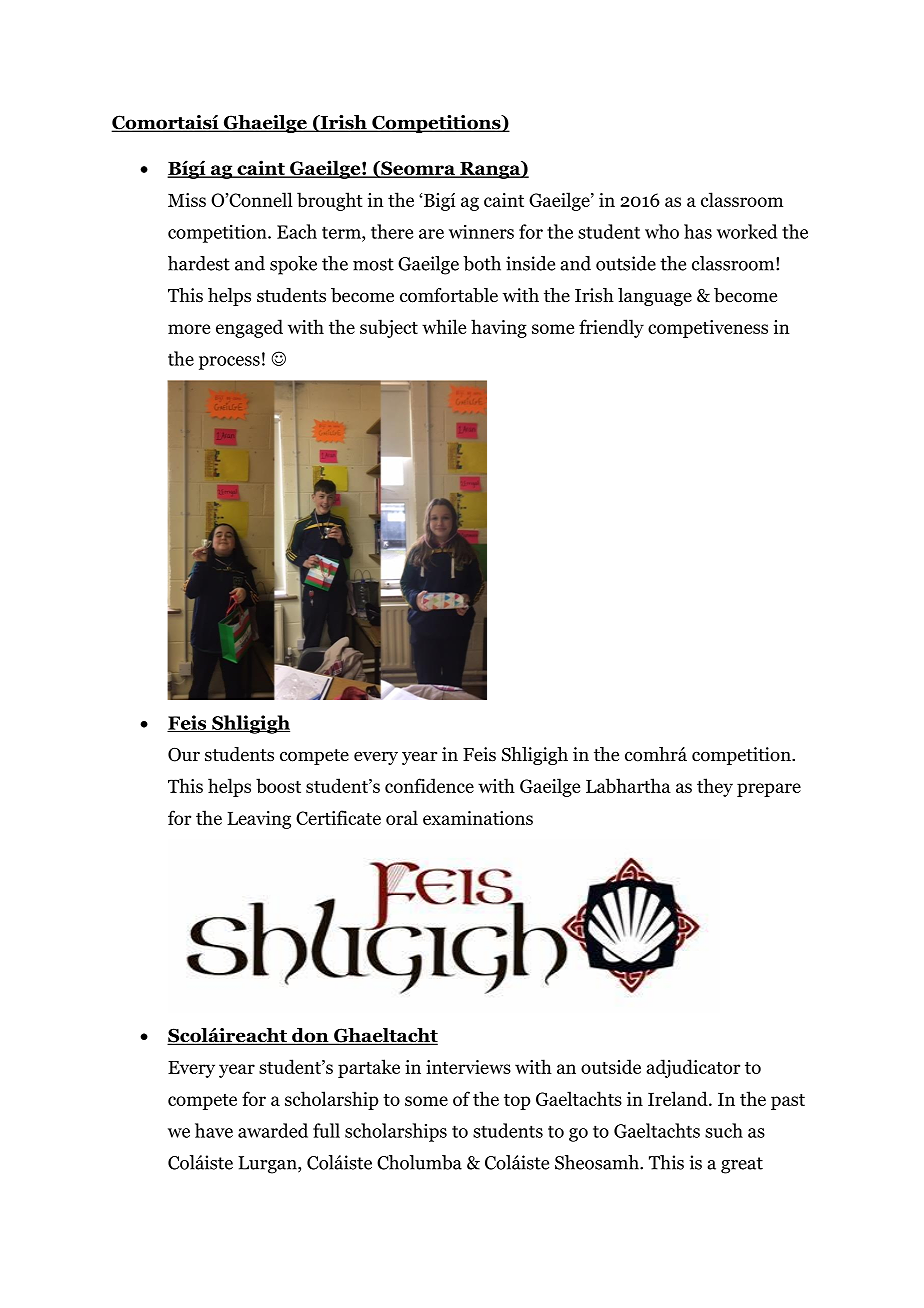 Image resolution: width=924 pixels, height=1308 pixels. I want to click on examinations, so click(478, 818).
